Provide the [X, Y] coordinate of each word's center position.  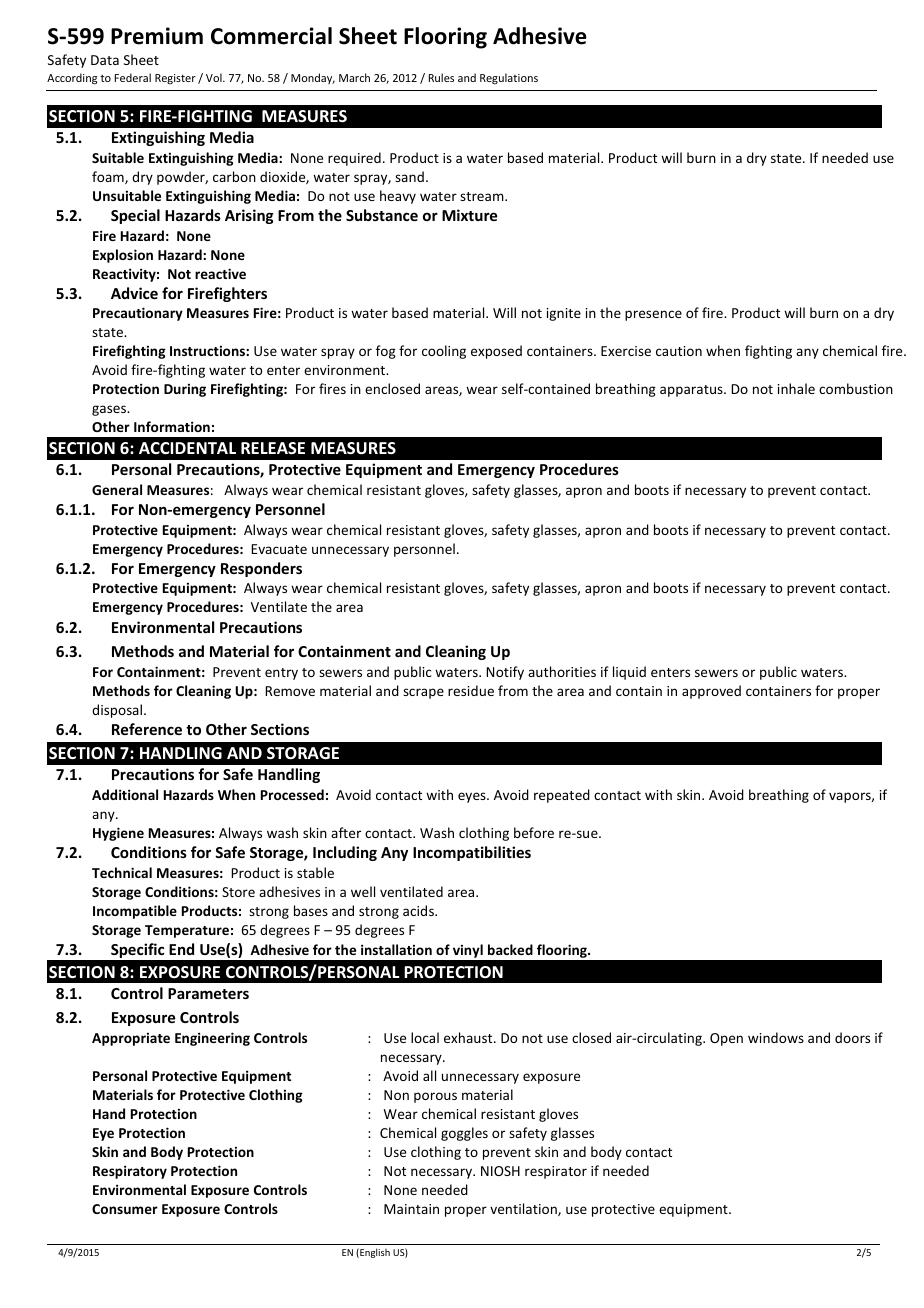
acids [419, 910]
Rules [441, 77]
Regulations [509, 79]
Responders [261, 569]
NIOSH [500, 1171]
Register [175, 79]
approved [711, 692]
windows [776, 1037]
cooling [444, 352]
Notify [505, 673]
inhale [796, 388]
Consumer [125, 1209]
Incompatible [135, 912]
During [185, 390]
